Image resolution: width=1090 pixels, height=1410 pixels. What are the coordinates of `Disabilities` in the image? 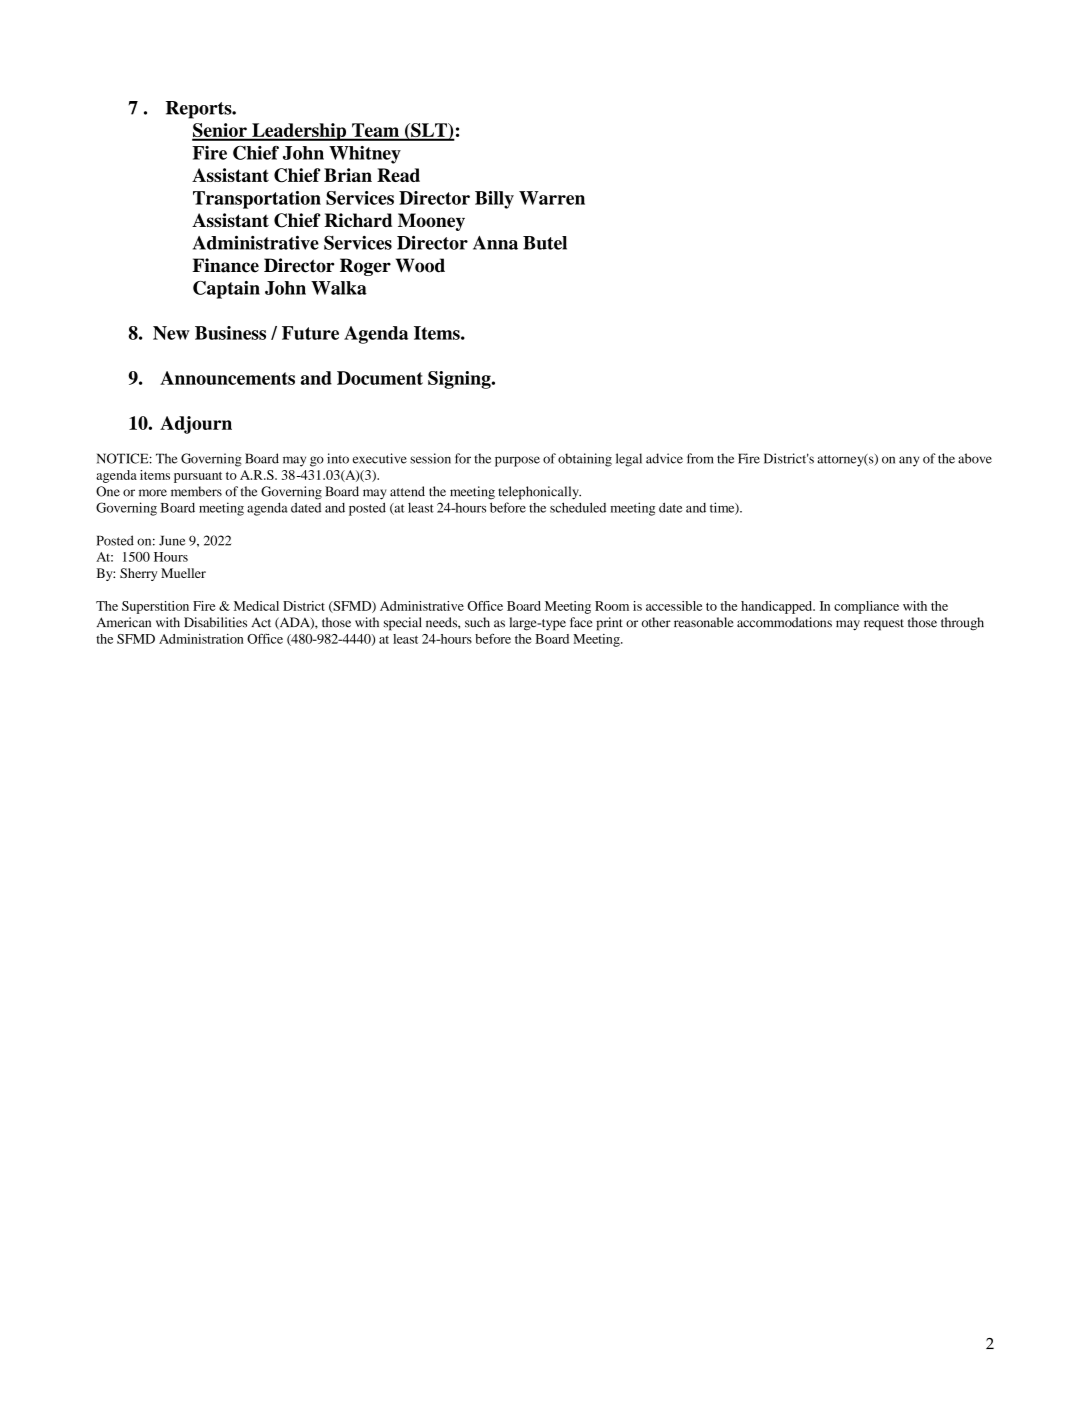 It's located at (215, 622).
